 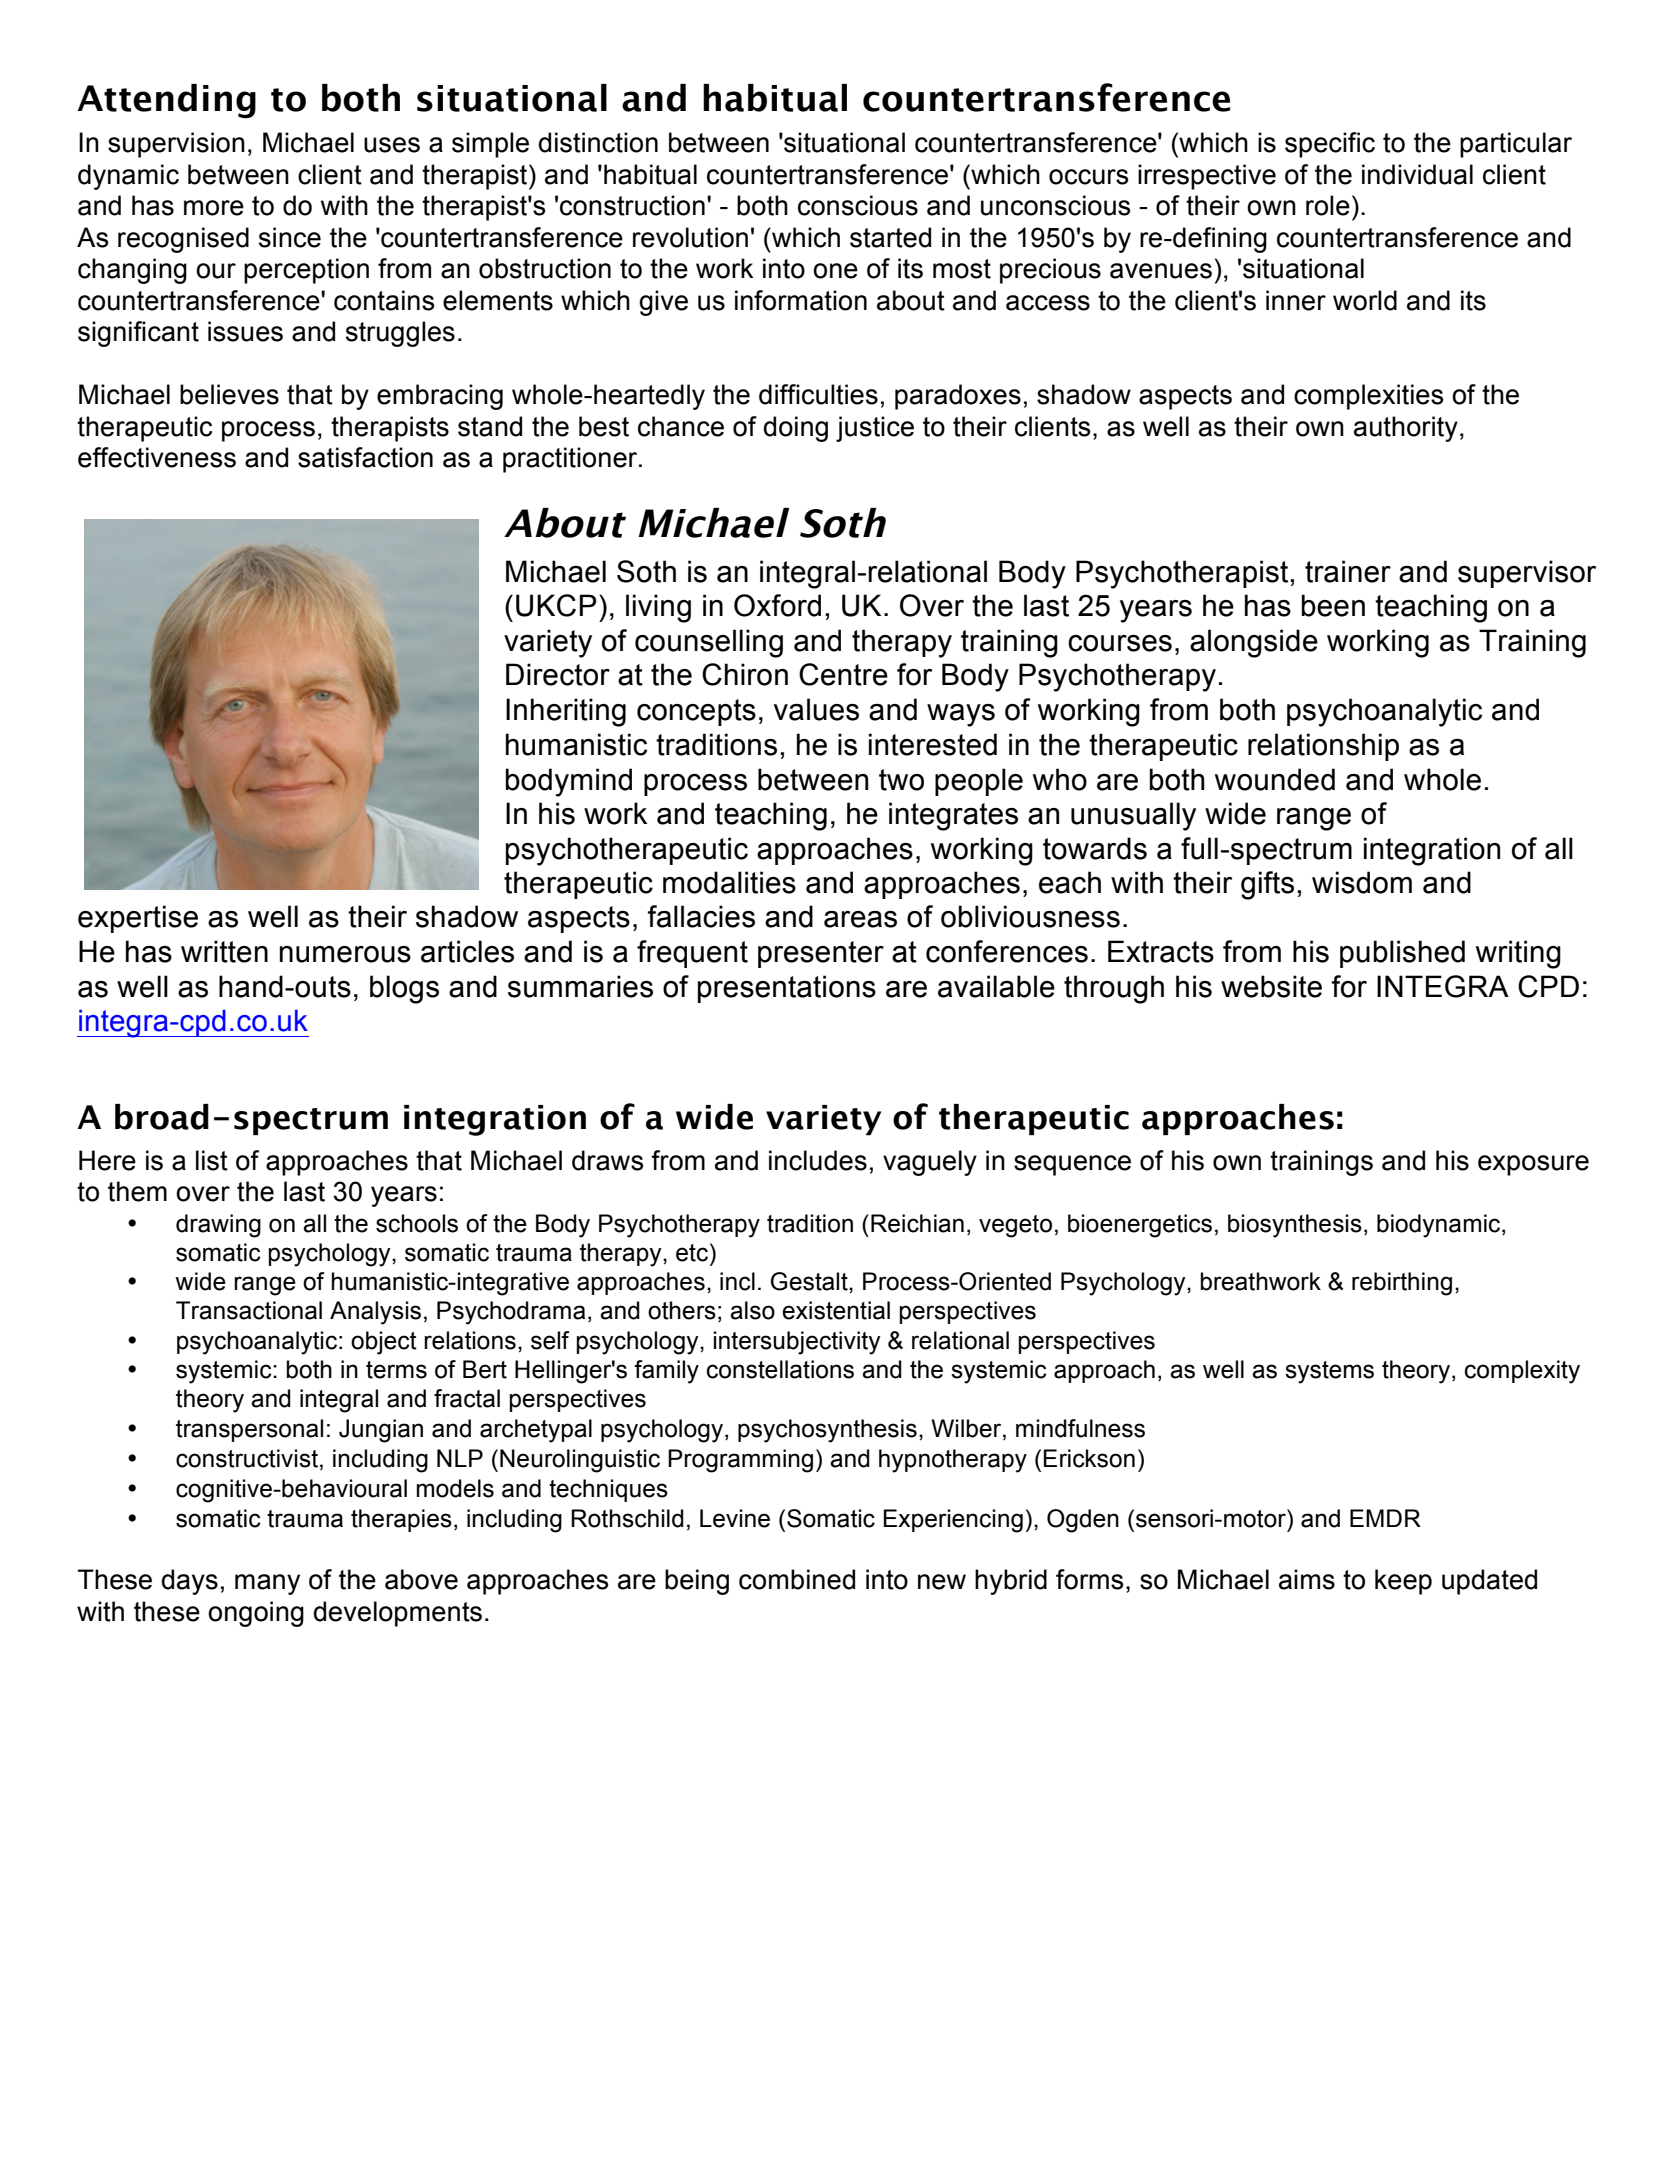 What do you see at coordinates (796, 429) in the screenshot?
I see `doing` at bounding box center [796, 429].
